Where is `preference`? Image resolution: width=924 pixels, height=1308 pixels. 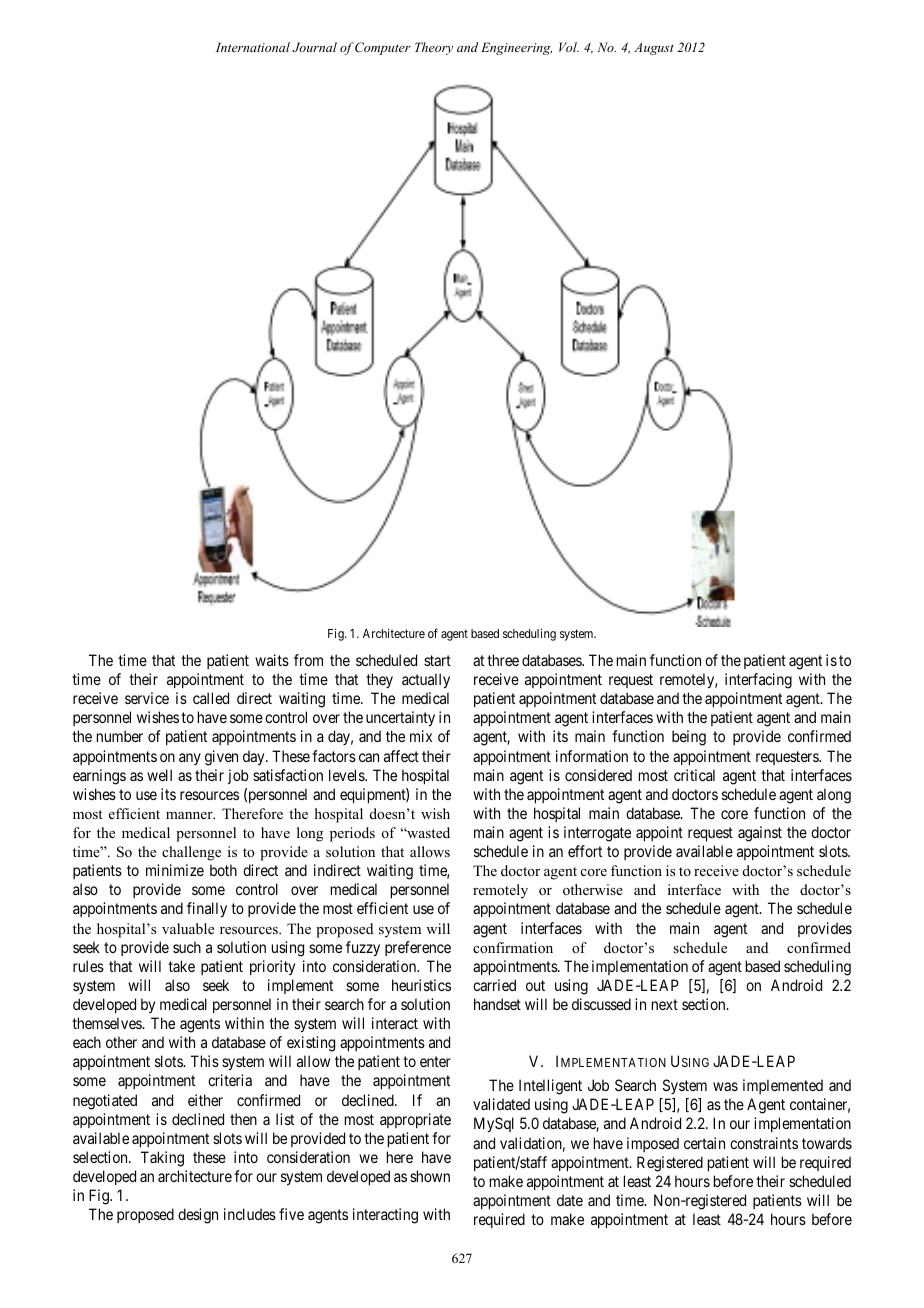 preference is located at coordinates (418, 948).
